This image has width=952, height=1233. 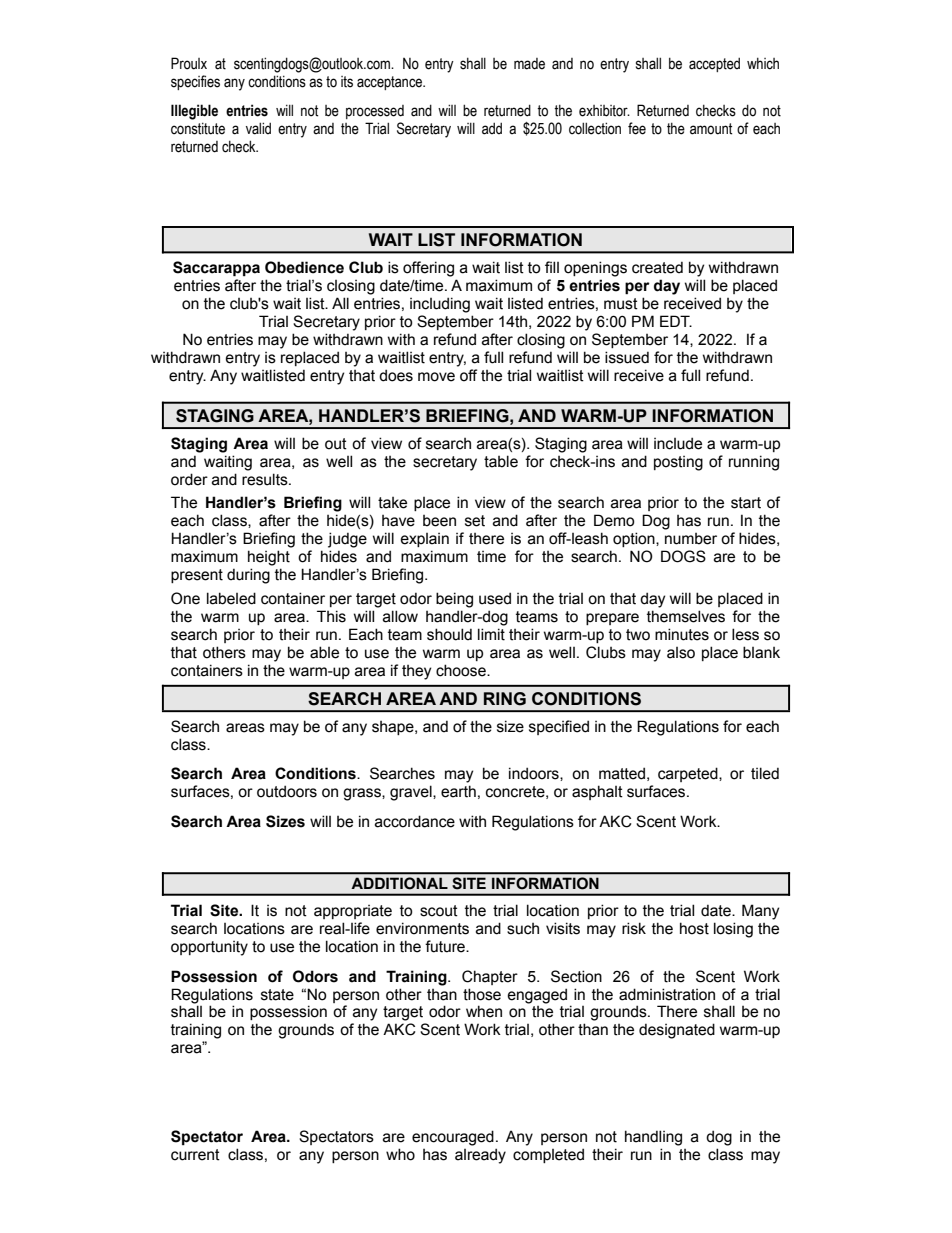 What do you see at coordinates (711, 129) in the image?
I see `amount` at bounding box center [711, 129].
